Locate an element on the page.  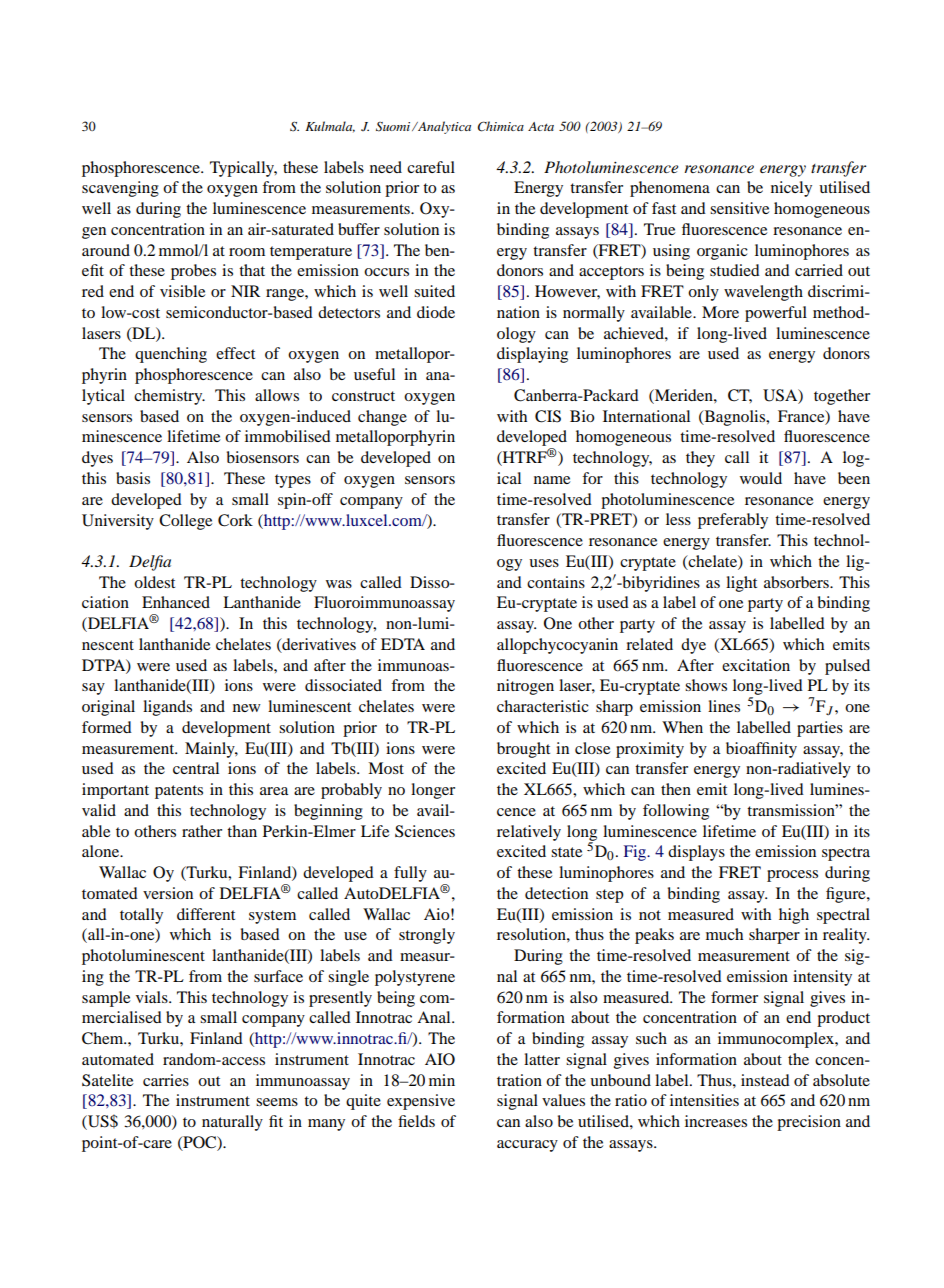
change is located at coordinates (382, 418).
